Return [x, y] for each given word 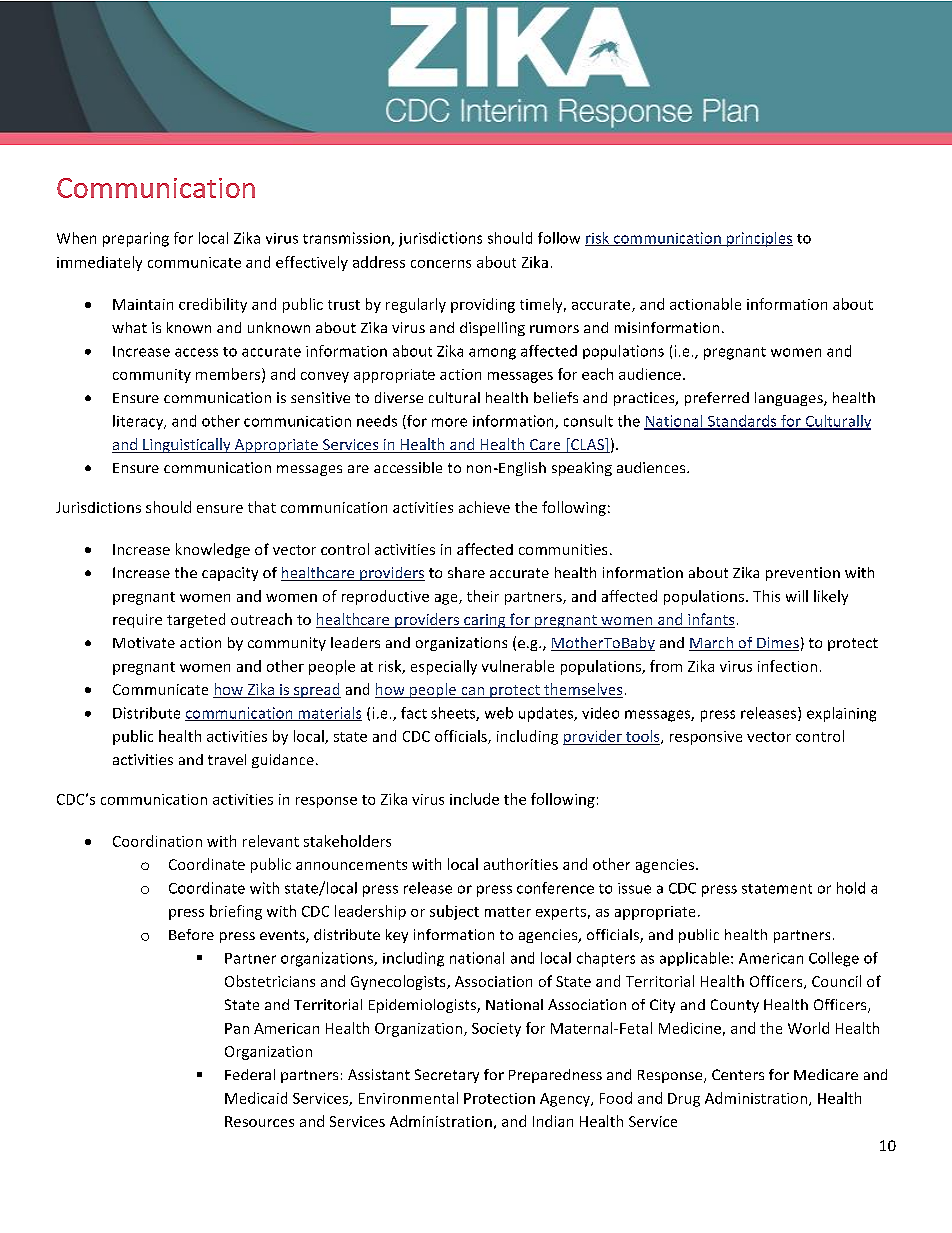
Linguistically [187, 445]
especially [444, 667]
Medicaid [256, 1098]
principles [759, 239]
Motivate [144, 642]
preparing [136, 239]
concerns [441, 264]
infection [787, 666]
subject [454, 912]
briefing [236, 912]
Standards [742, 422]
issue [634, 888]
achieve [484, 507]
